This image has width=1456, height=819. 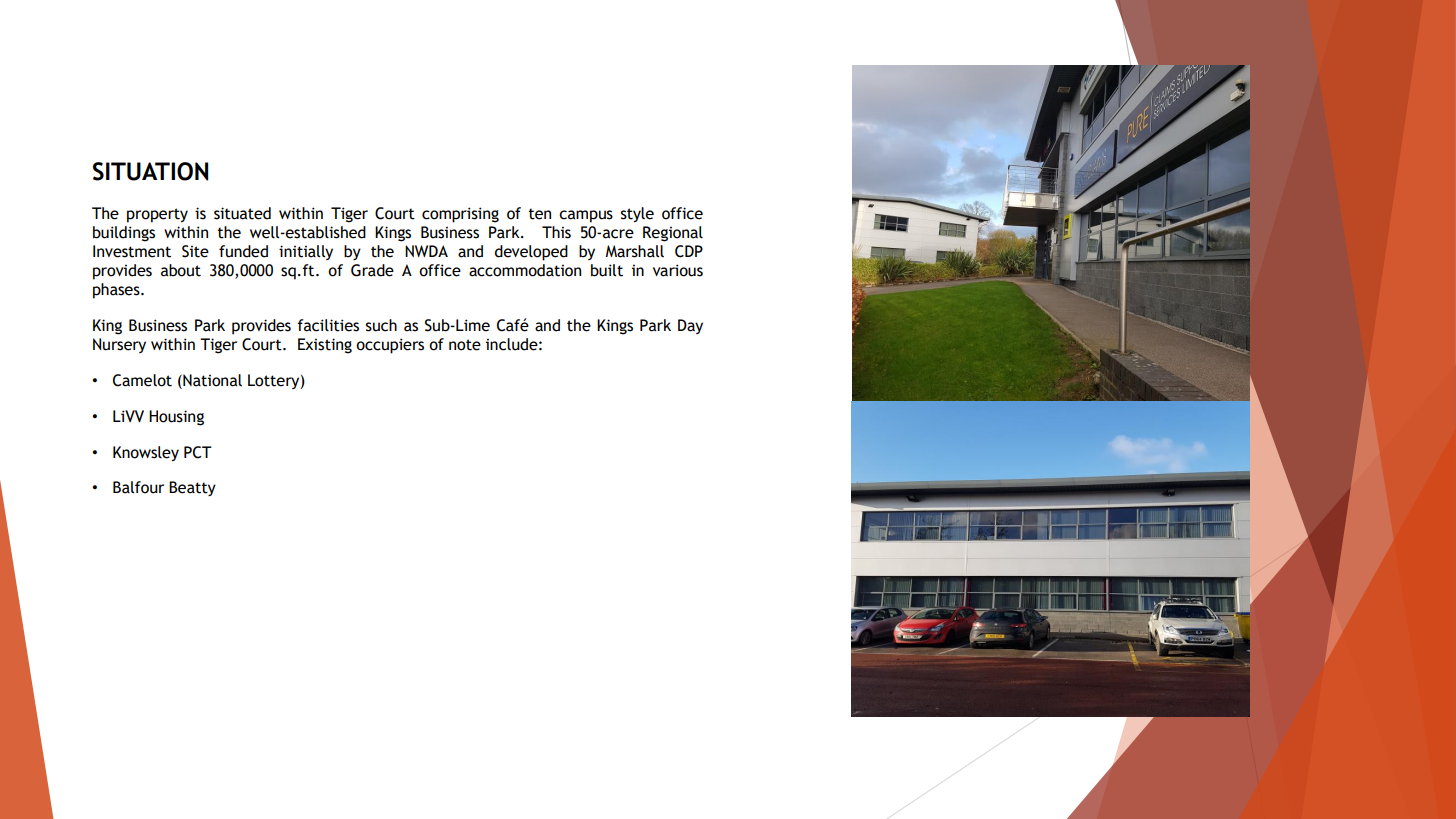 I want to click on such, so click(x=381, y=325).
